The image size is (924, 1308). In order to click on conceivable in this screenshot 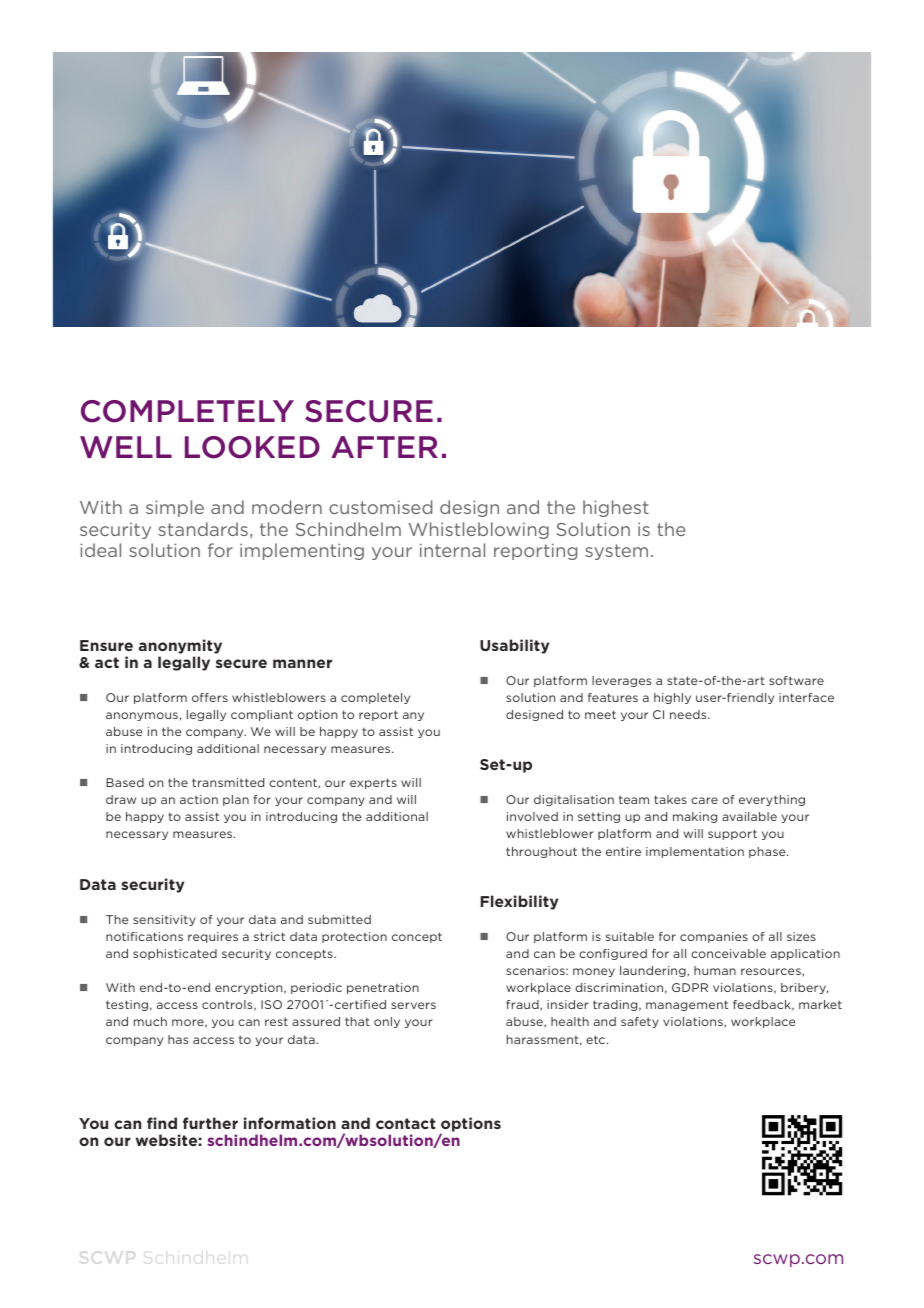, I will do `click(728, 953)`.
